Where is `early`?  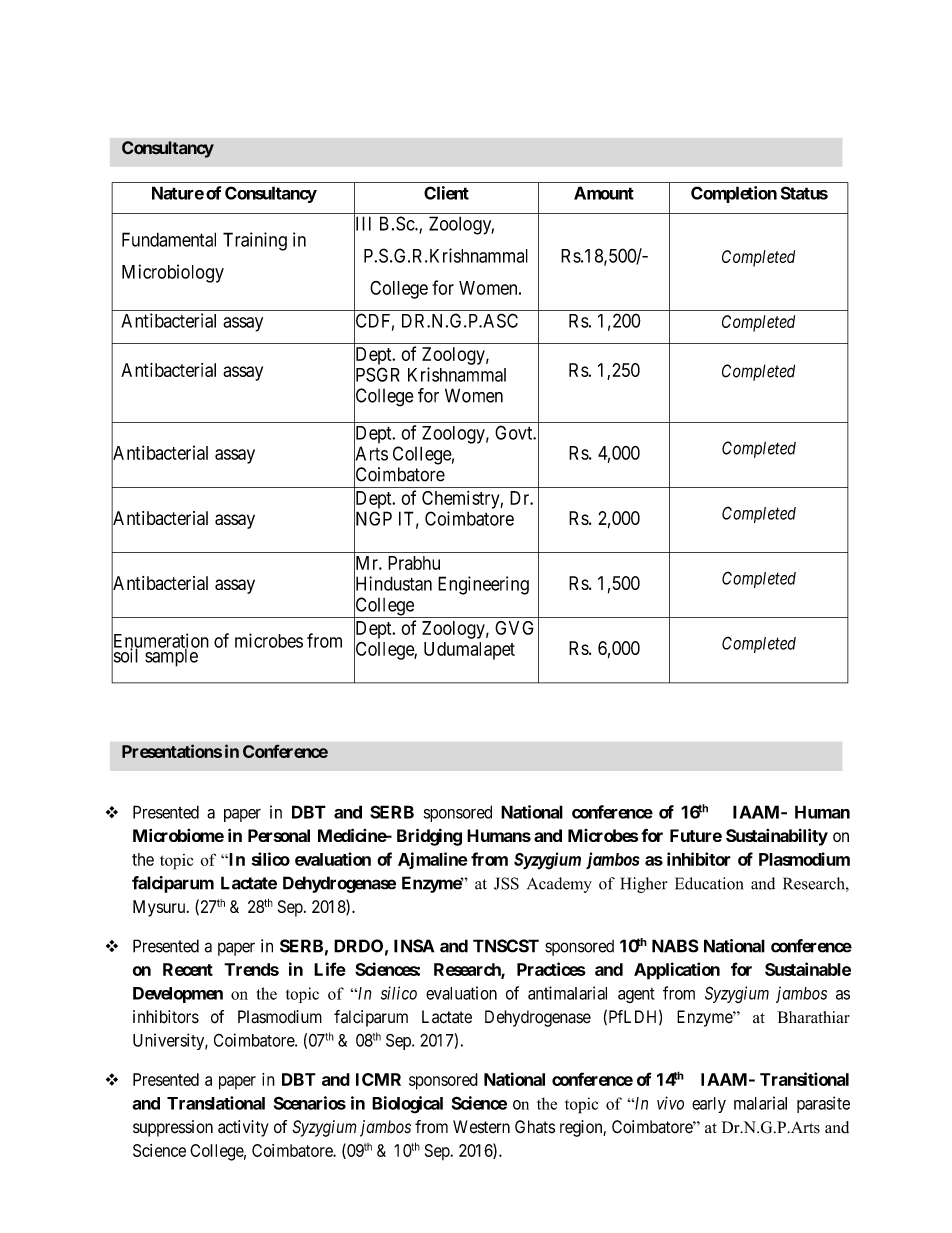 early is located at coordinates (709, 1105).
